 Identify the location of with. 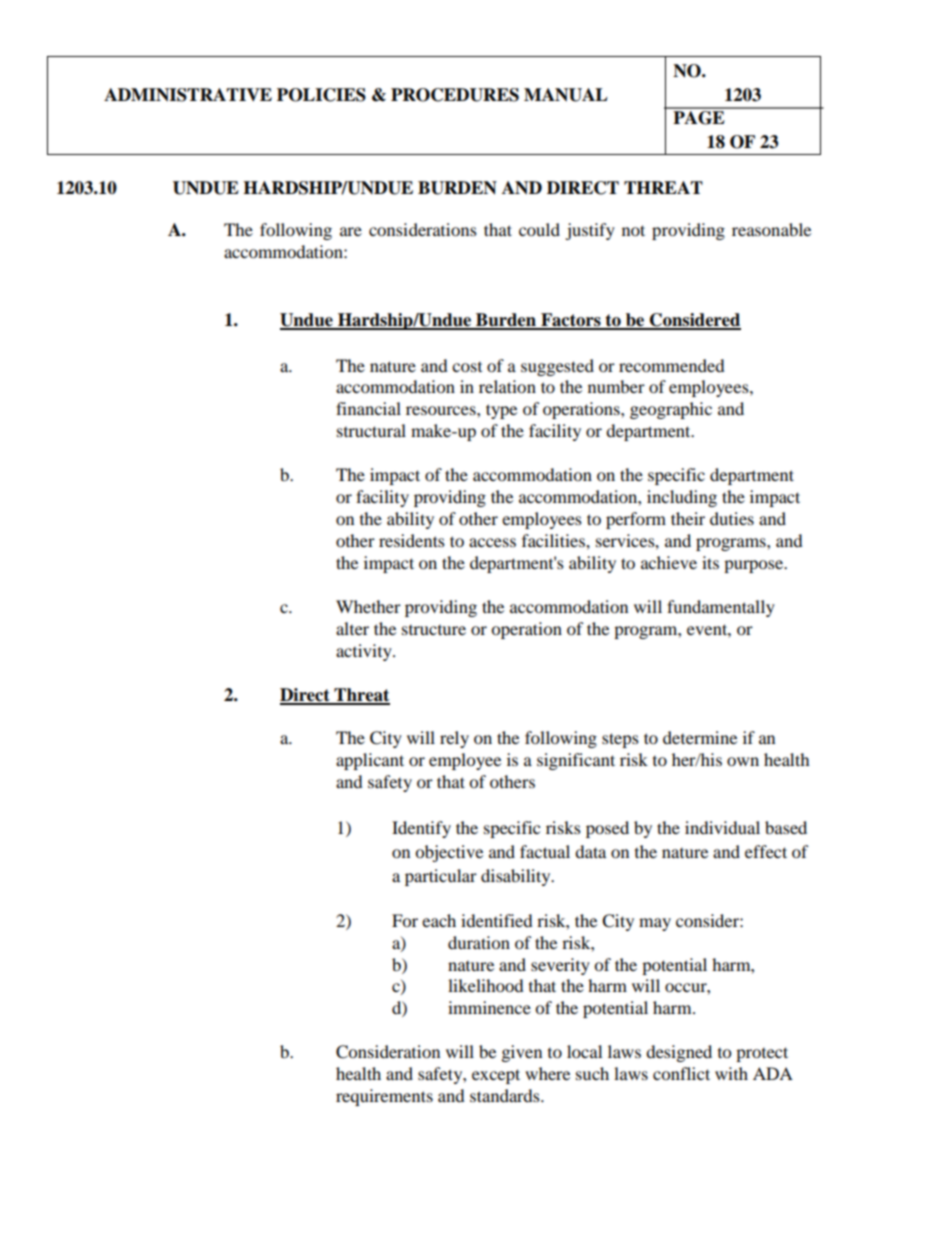
(731, 1073).
